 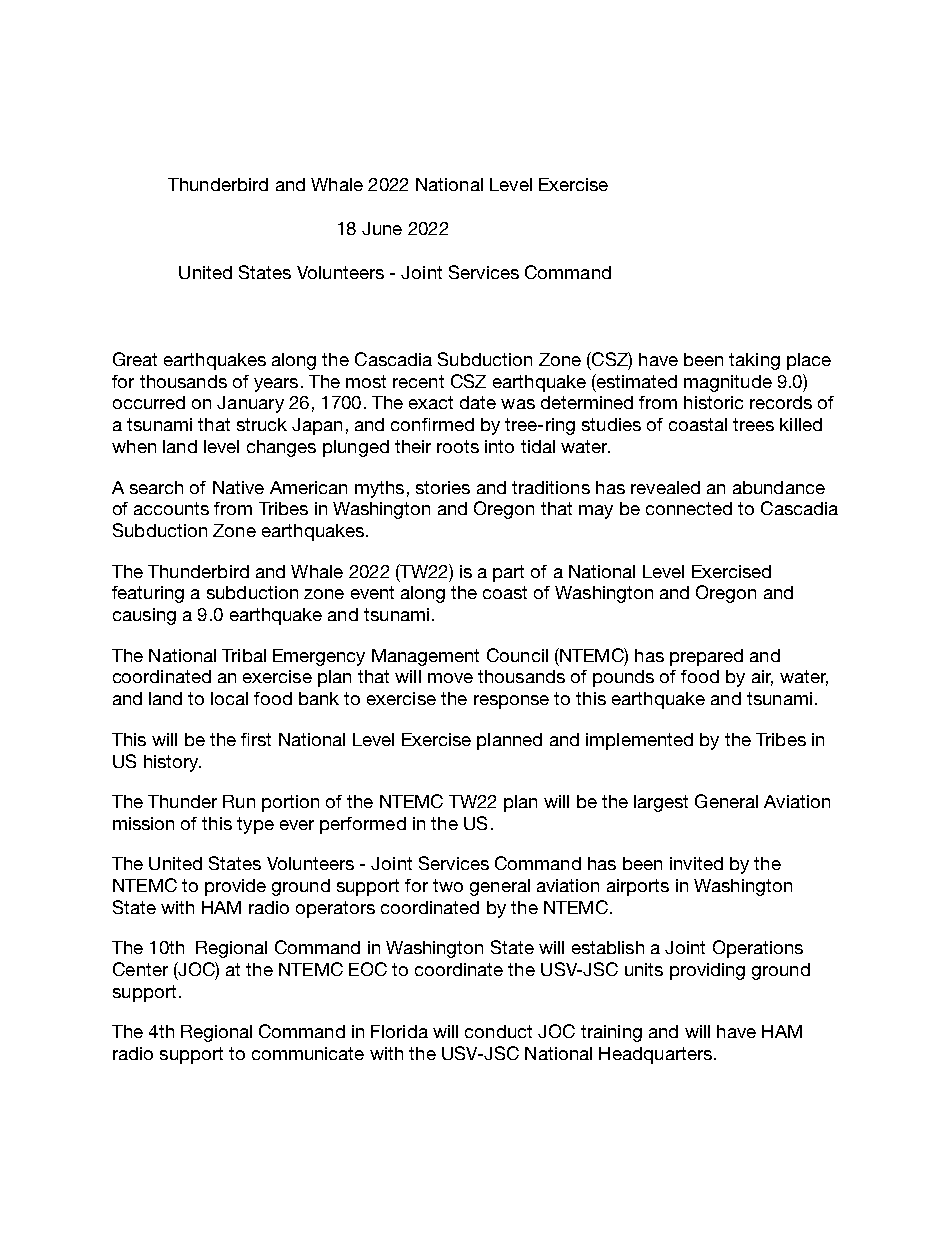 What do you see at coordinates (308, 1053) in the image?
I see `communicate` at bounding box center [308, 1053].
